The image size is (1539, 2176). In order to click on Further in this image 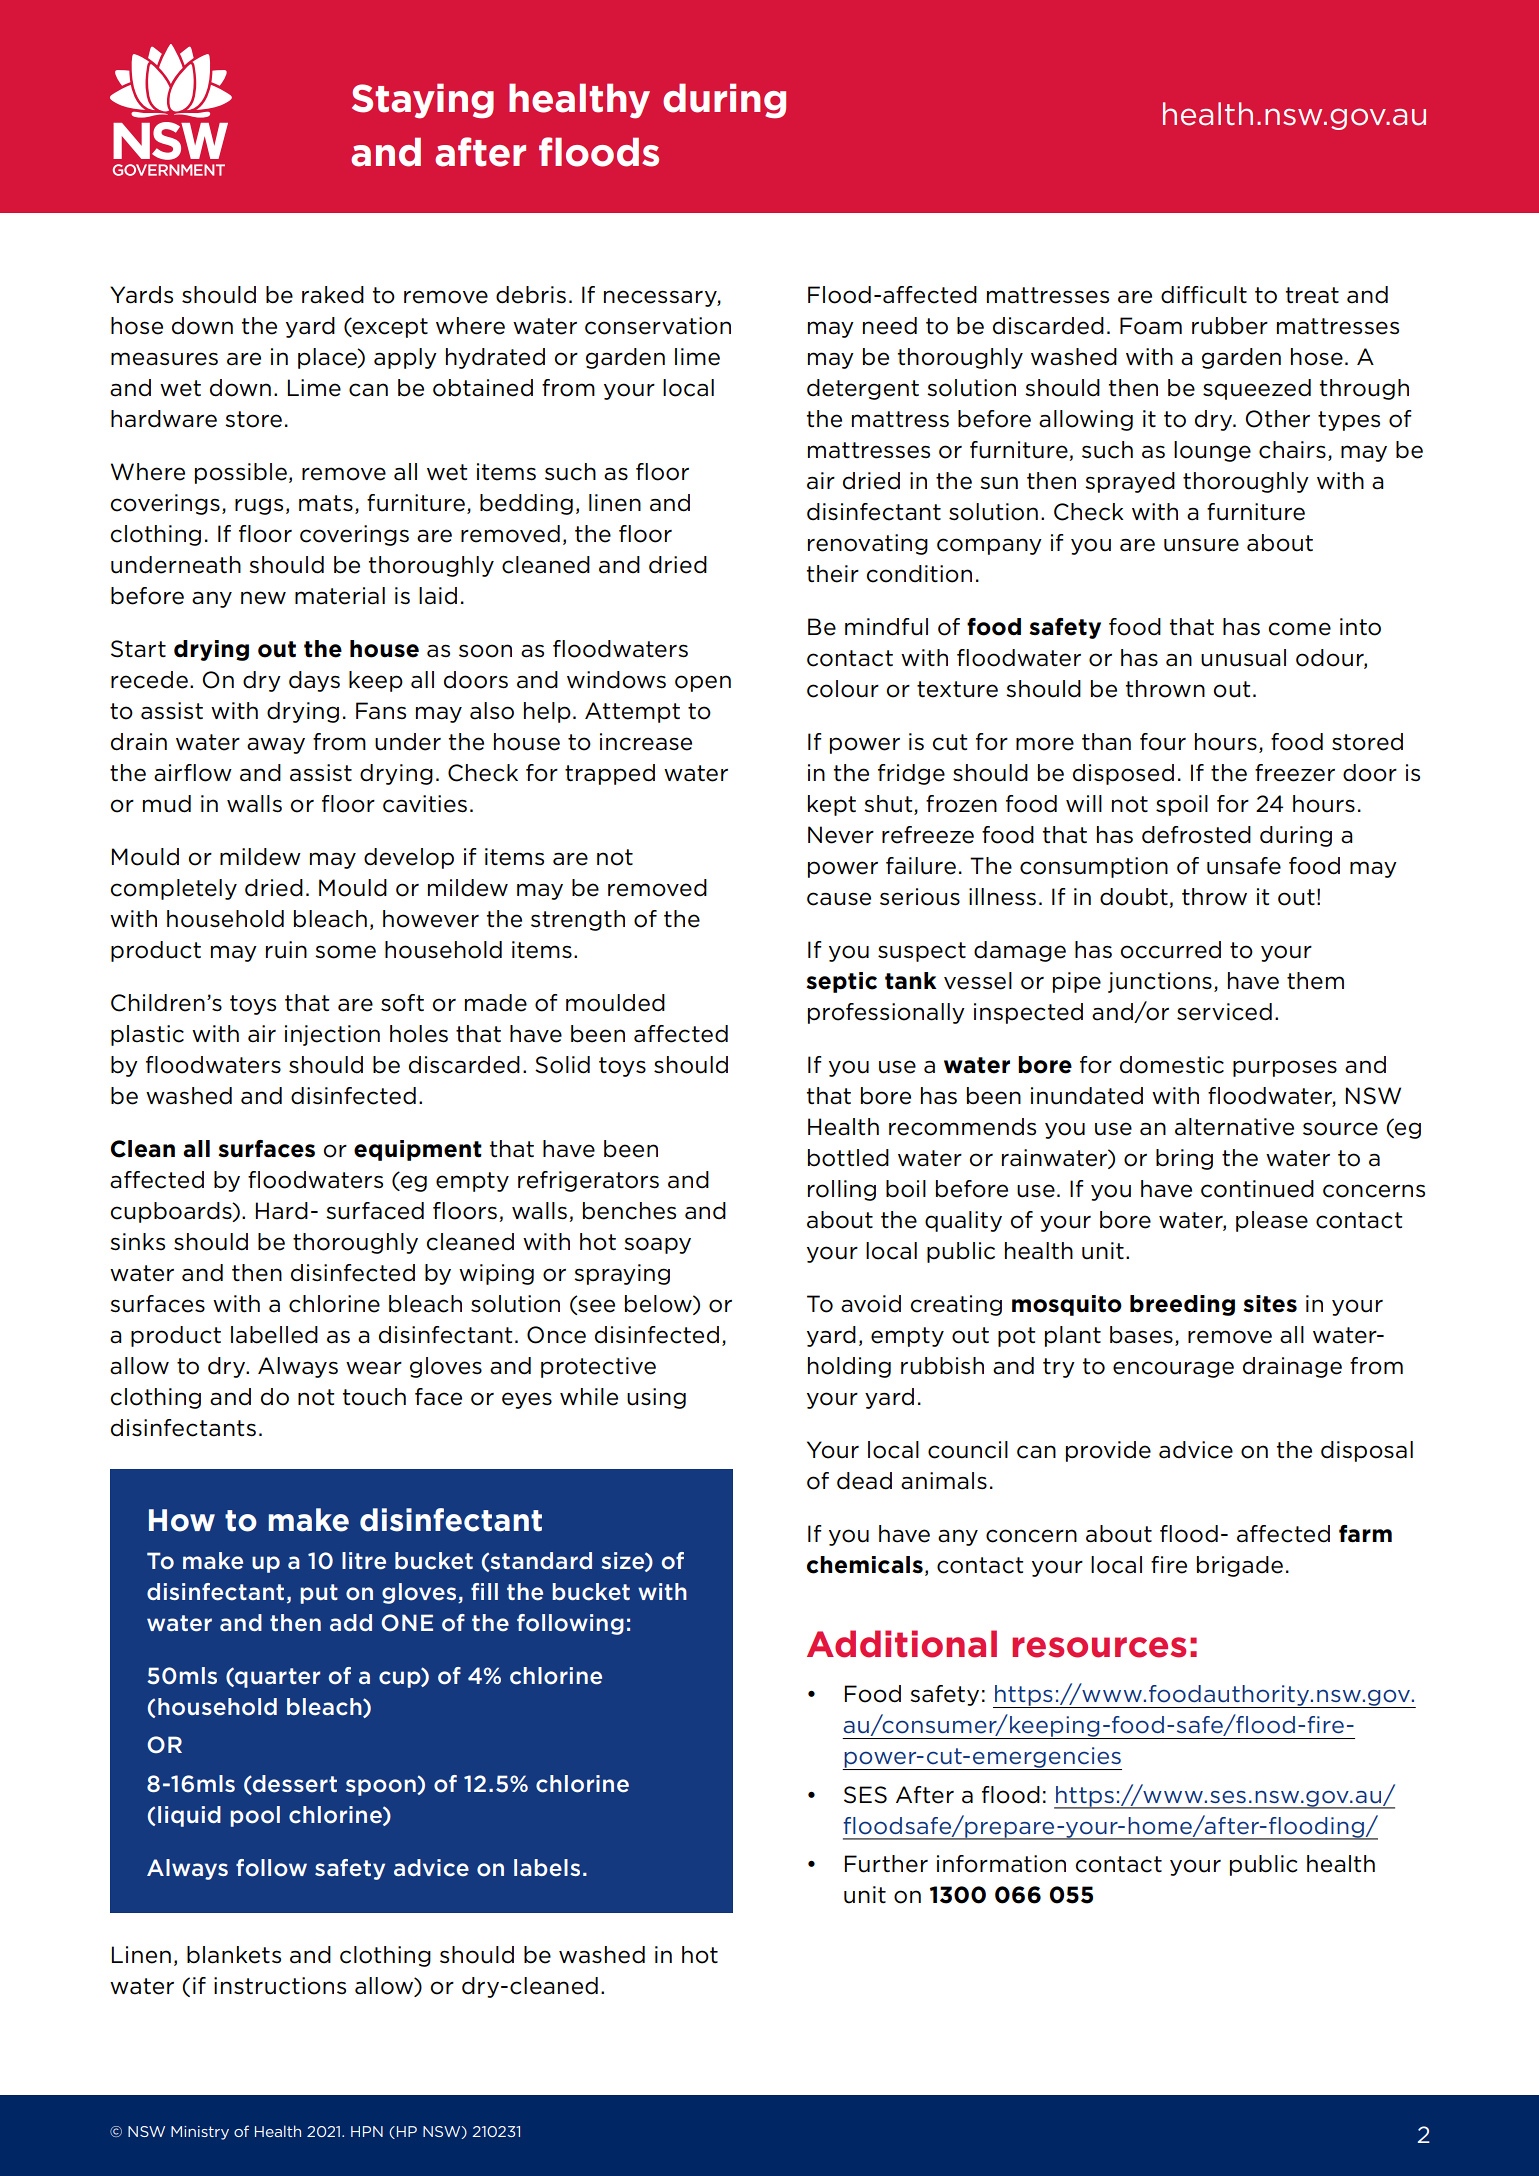, I will do `click(886, 1864)`.
